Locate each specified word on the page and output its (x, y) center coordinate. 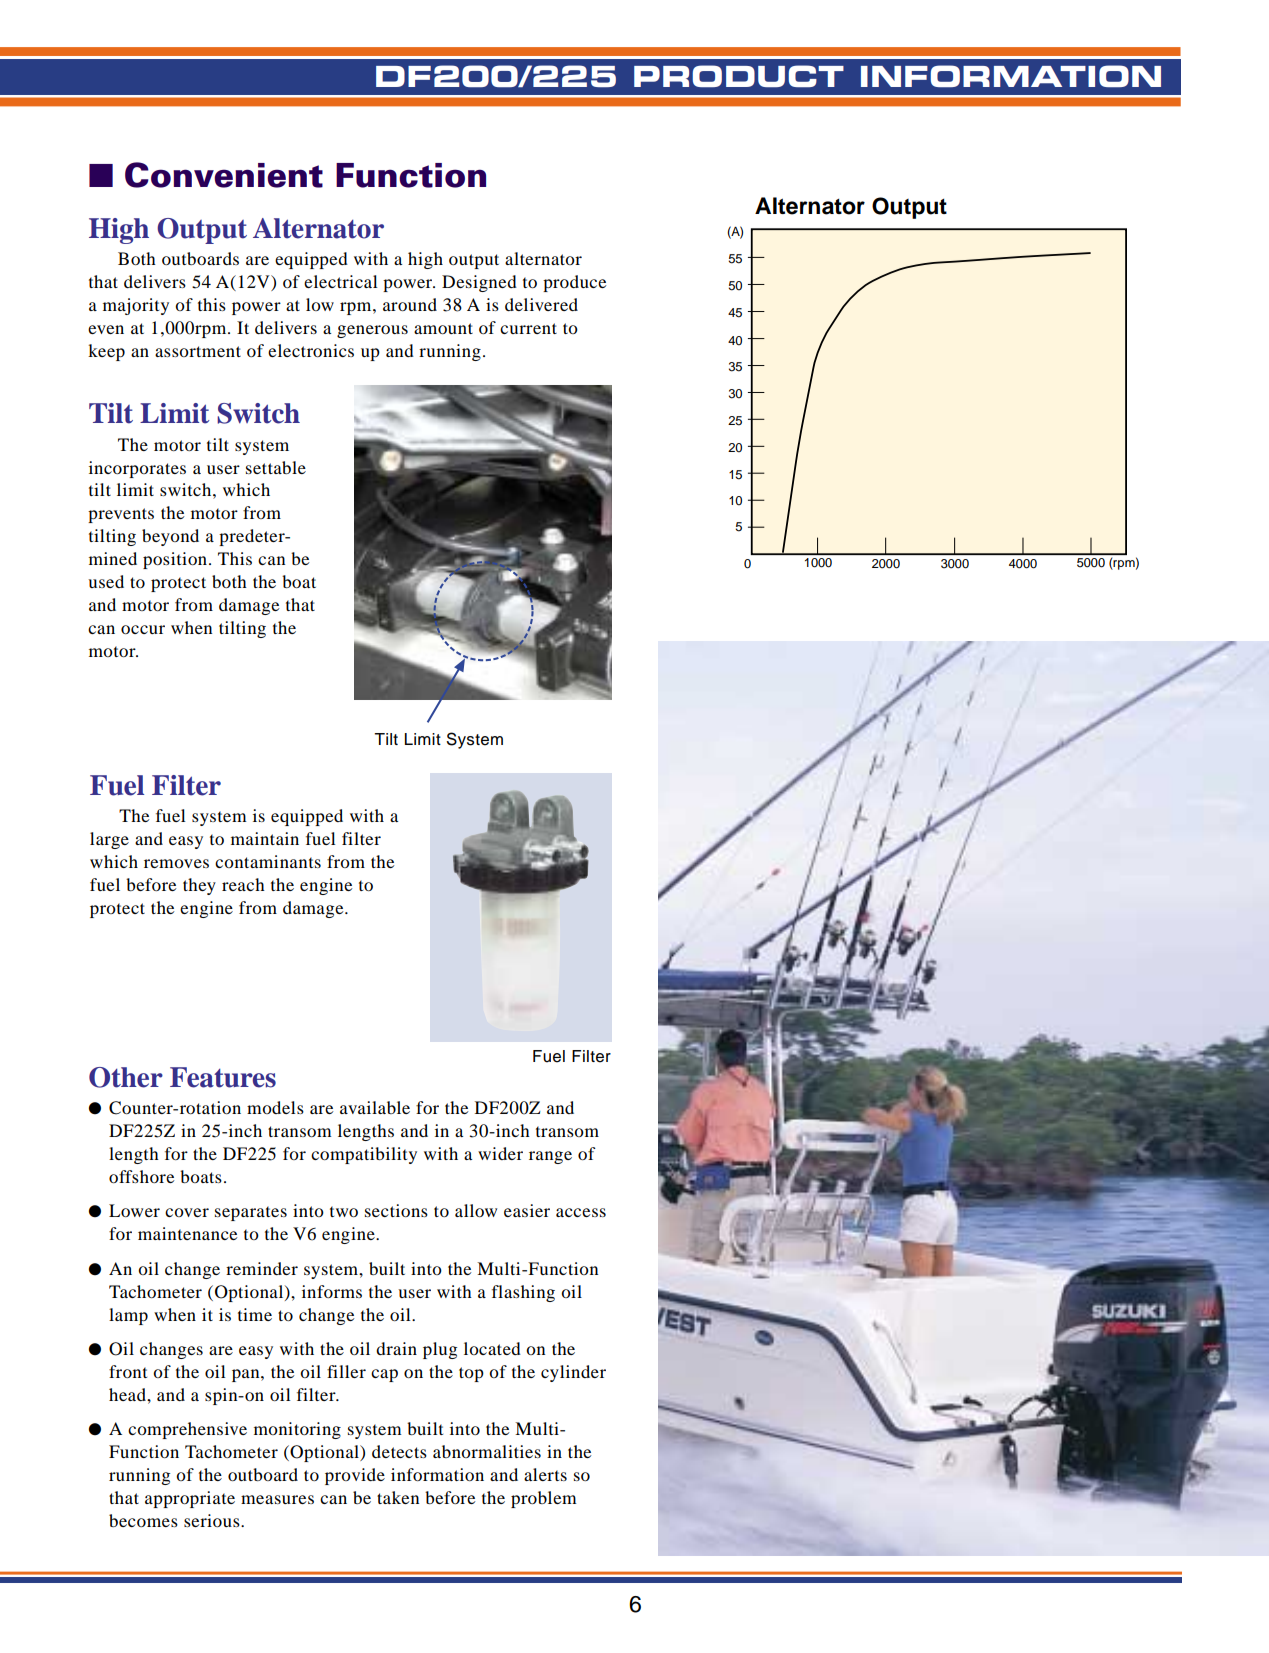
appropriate (190, 1499)
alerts (545, 1474)
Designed (479, 283)
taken (398, 1497)
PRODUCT (739, 76)
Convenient (224, 175)
